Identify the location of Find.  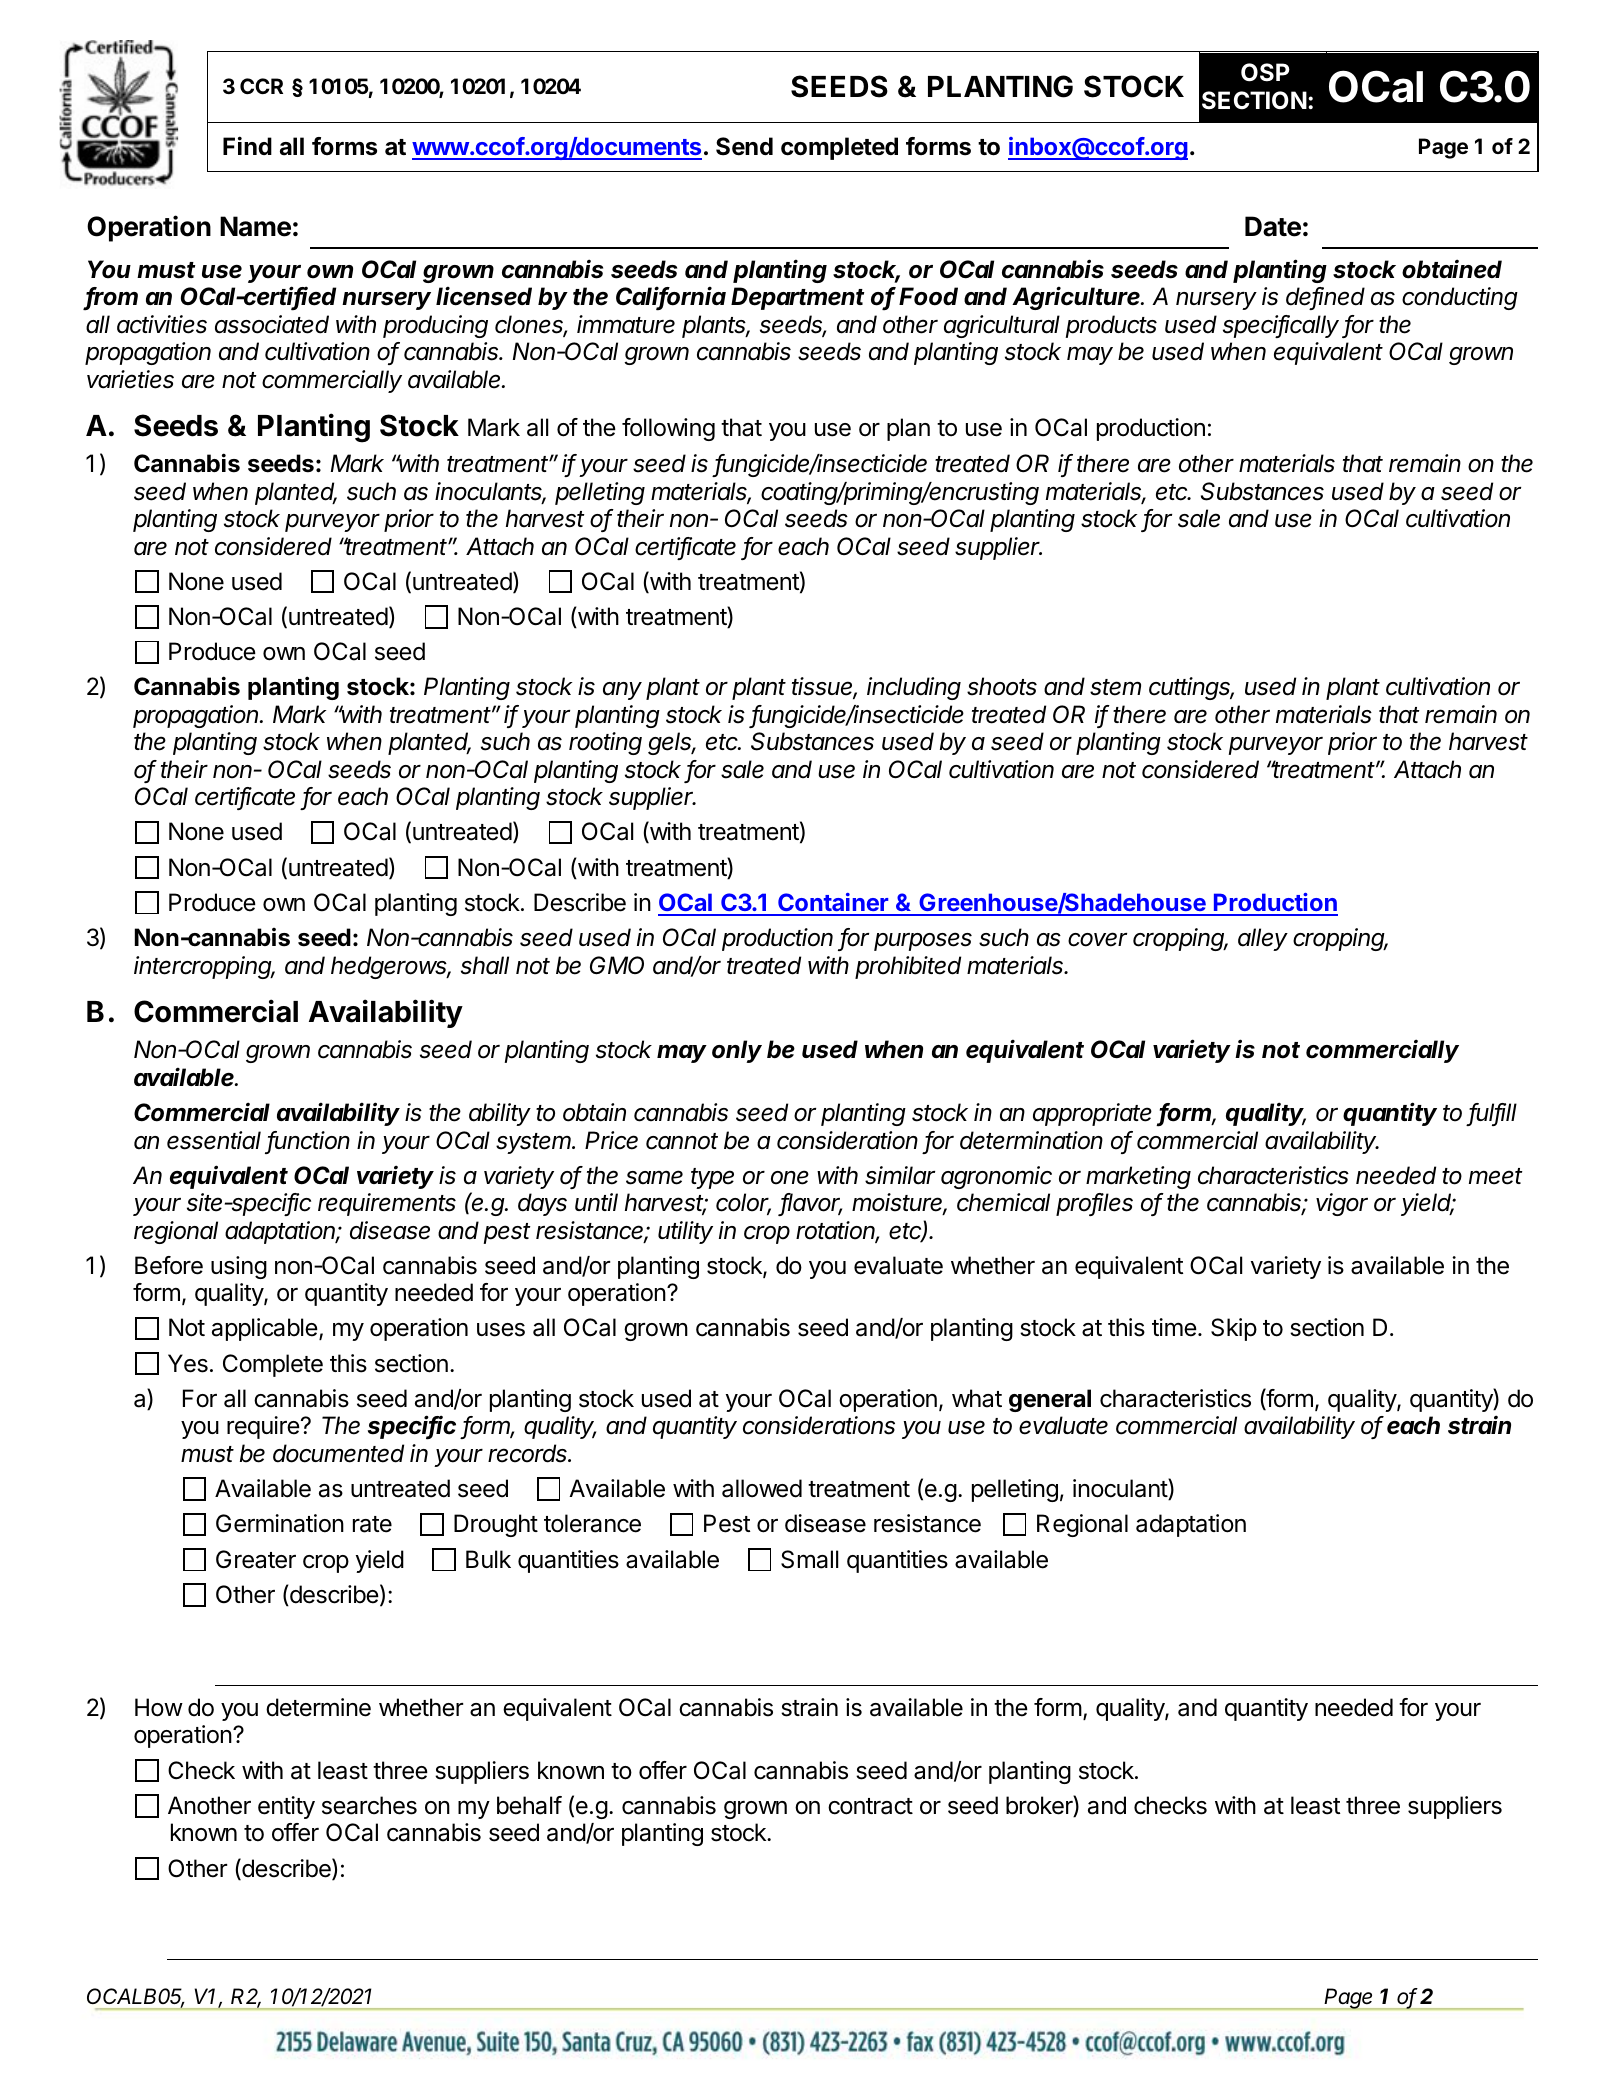
(247, 145).
